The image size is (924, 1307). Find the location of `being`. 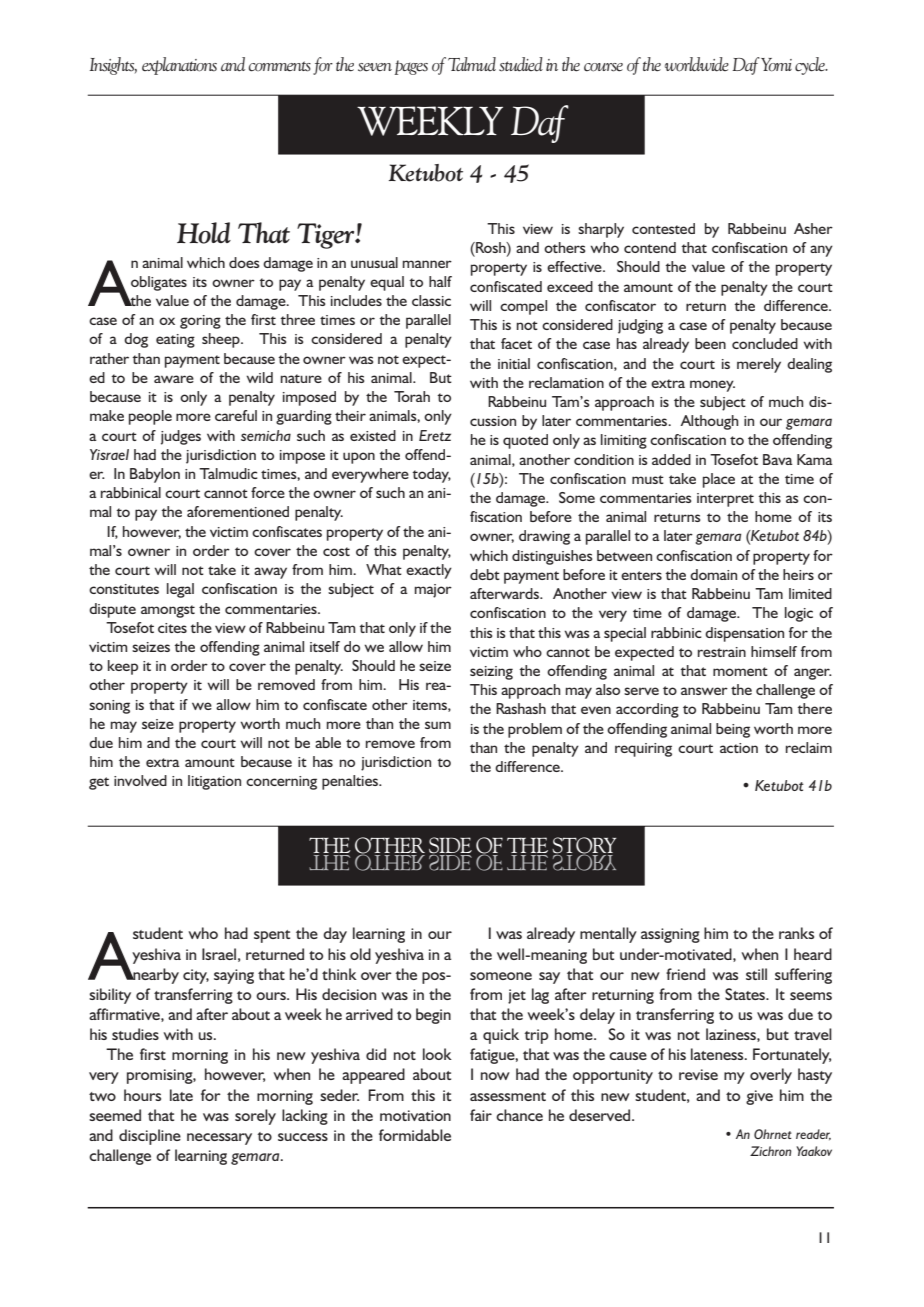

being is located at coordinates (733, 730).
